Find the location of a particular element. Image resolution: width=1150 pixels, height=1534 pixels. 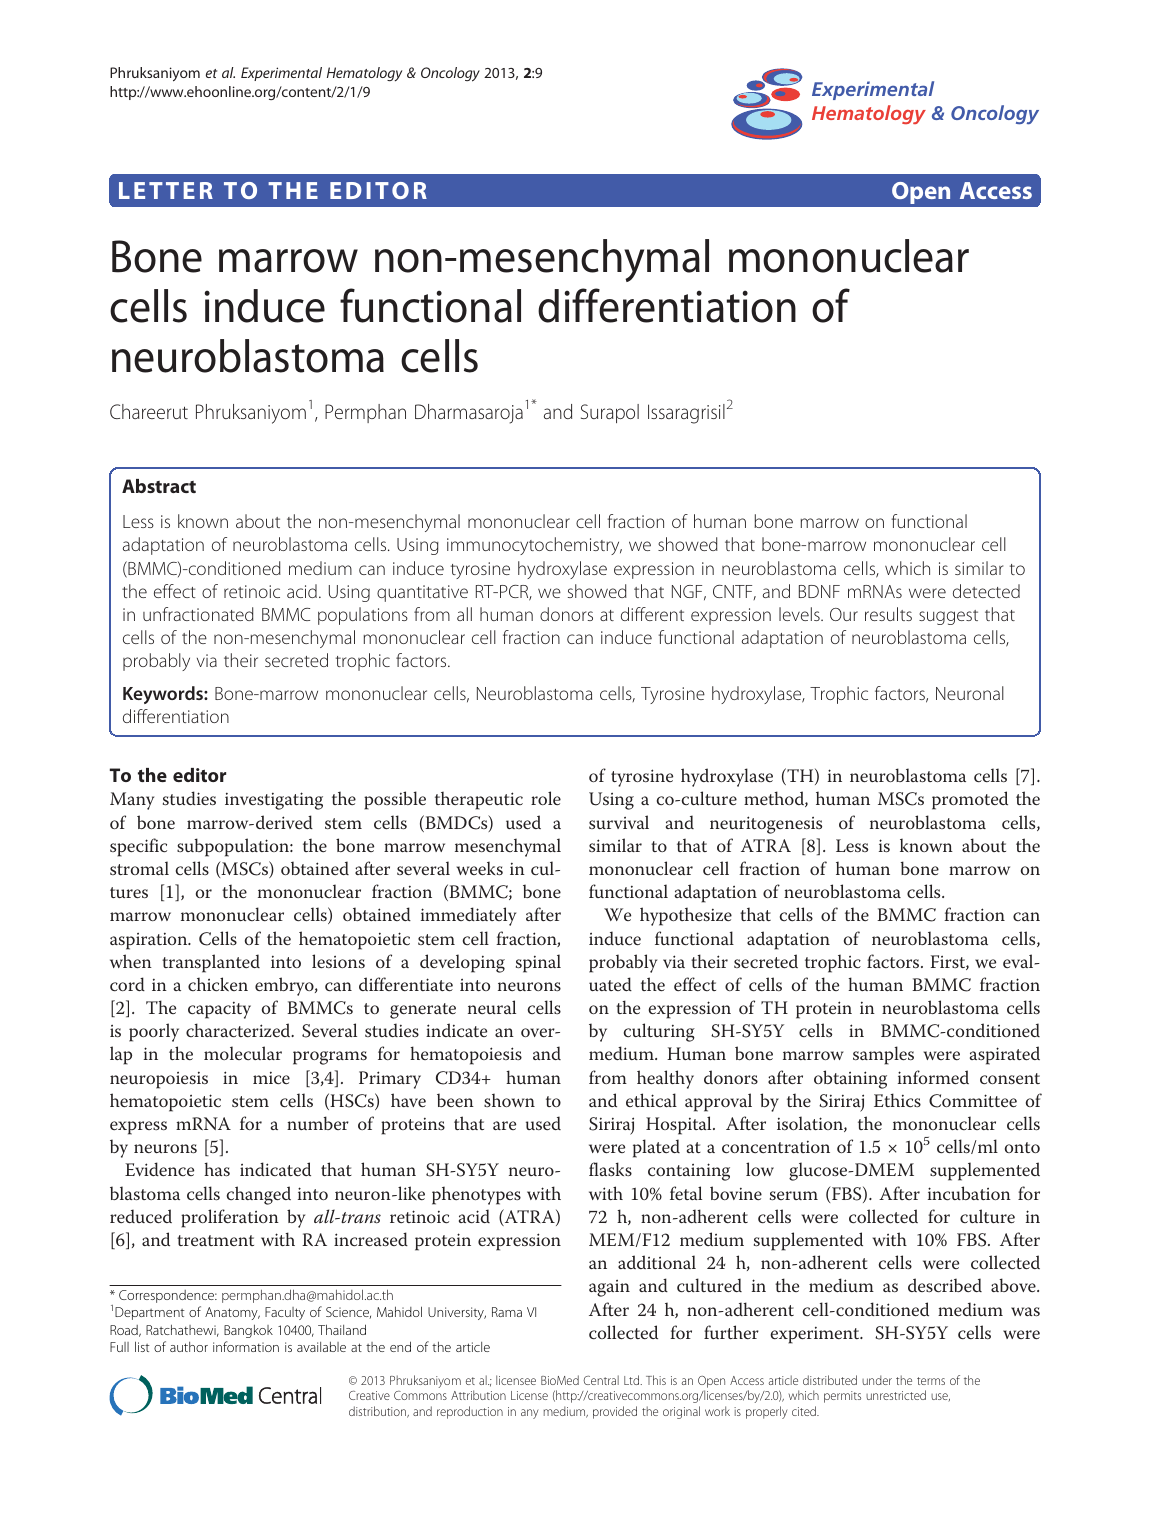

stromal is located at coordinates (139, 868).
